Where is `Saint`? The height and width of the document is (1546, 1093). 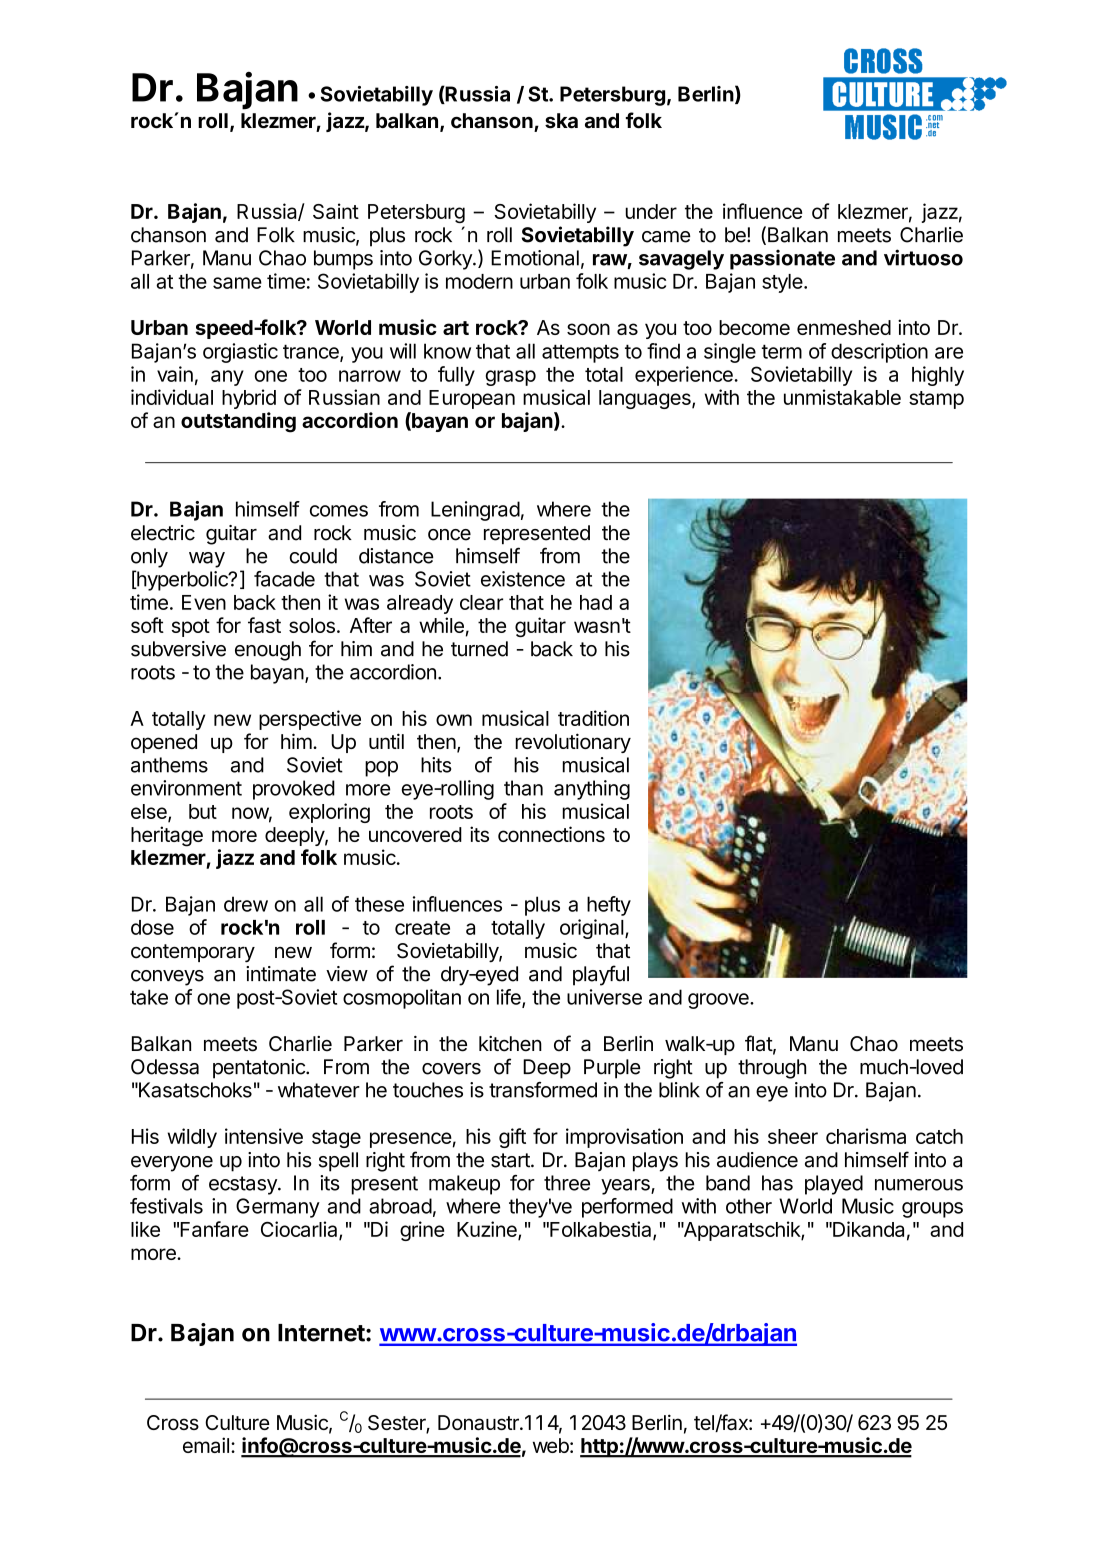
Saint is located at coordinates (336, 211).
